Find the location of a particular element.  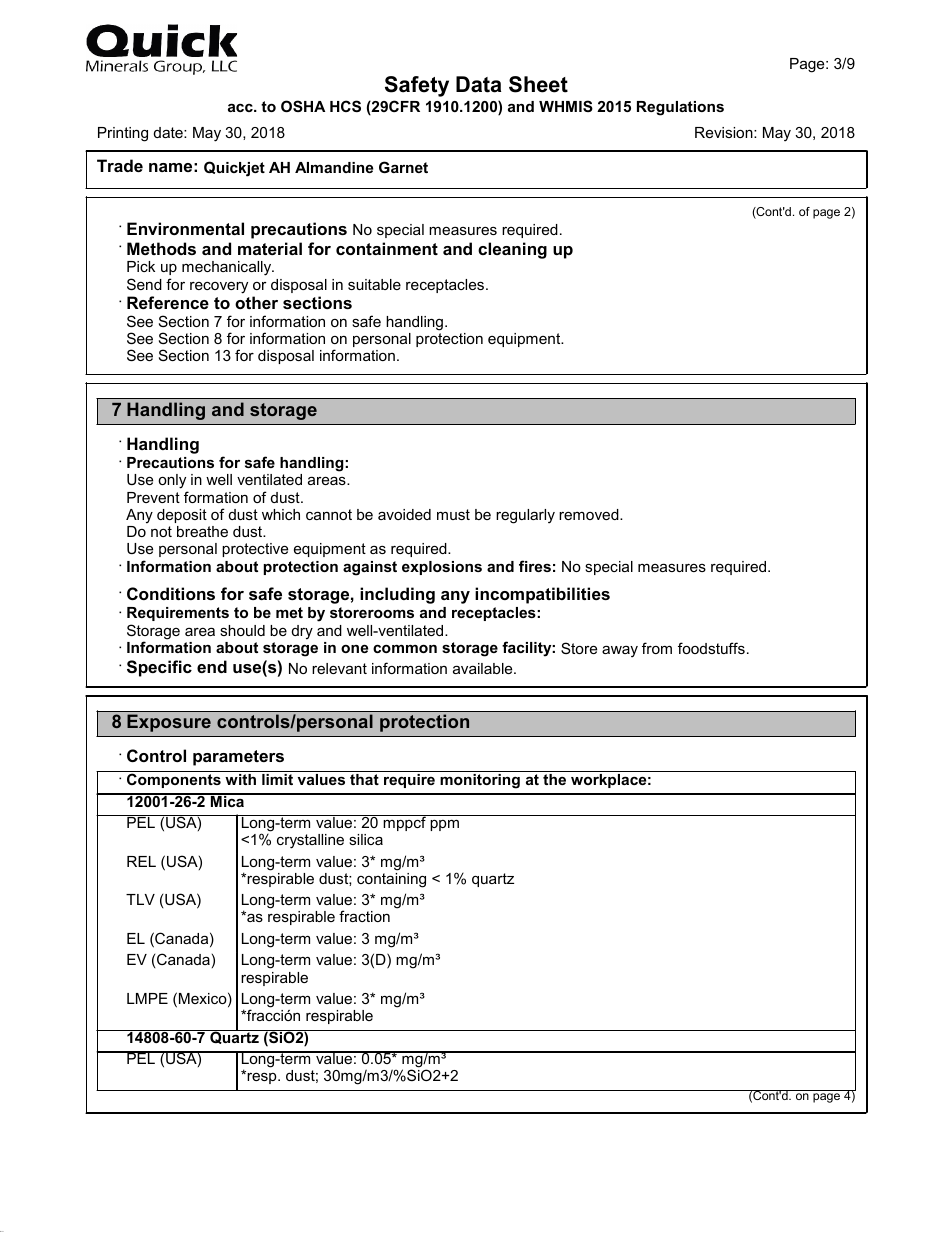

cleaning is located at coordinates (512, 250).
